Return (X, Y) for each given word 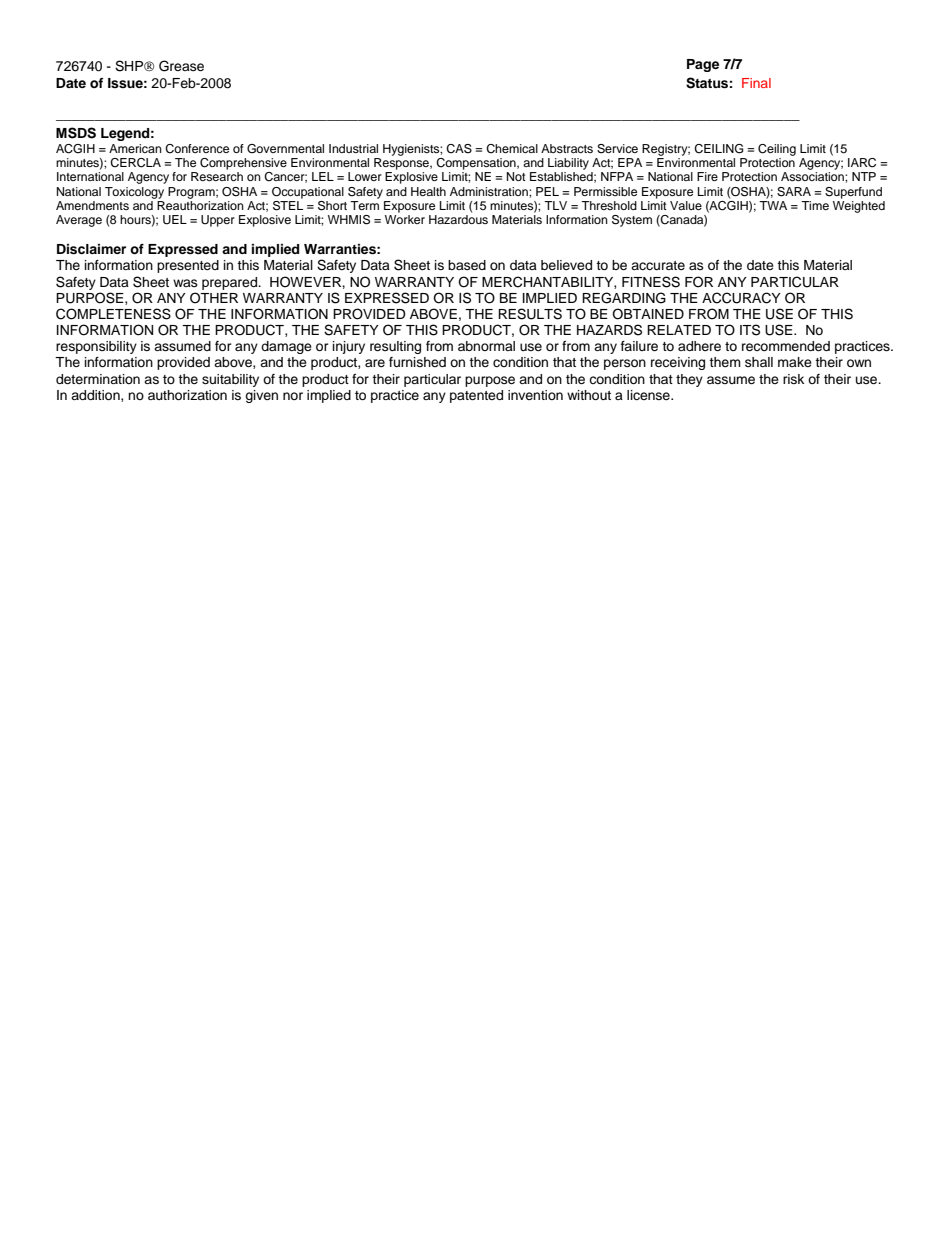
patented (476, 396)
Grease (181, 66)
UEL (175, 220)
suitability (230, 380)
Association (813, 176)
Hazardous (458, 219)
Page (703, 65)
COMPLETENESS (113, 314)
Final (756, 83)
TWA (773, 204)
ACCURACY (741, 298)
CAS (459, 149)
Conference (197, 149)
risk (793, 379)
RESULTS (530, 314)
